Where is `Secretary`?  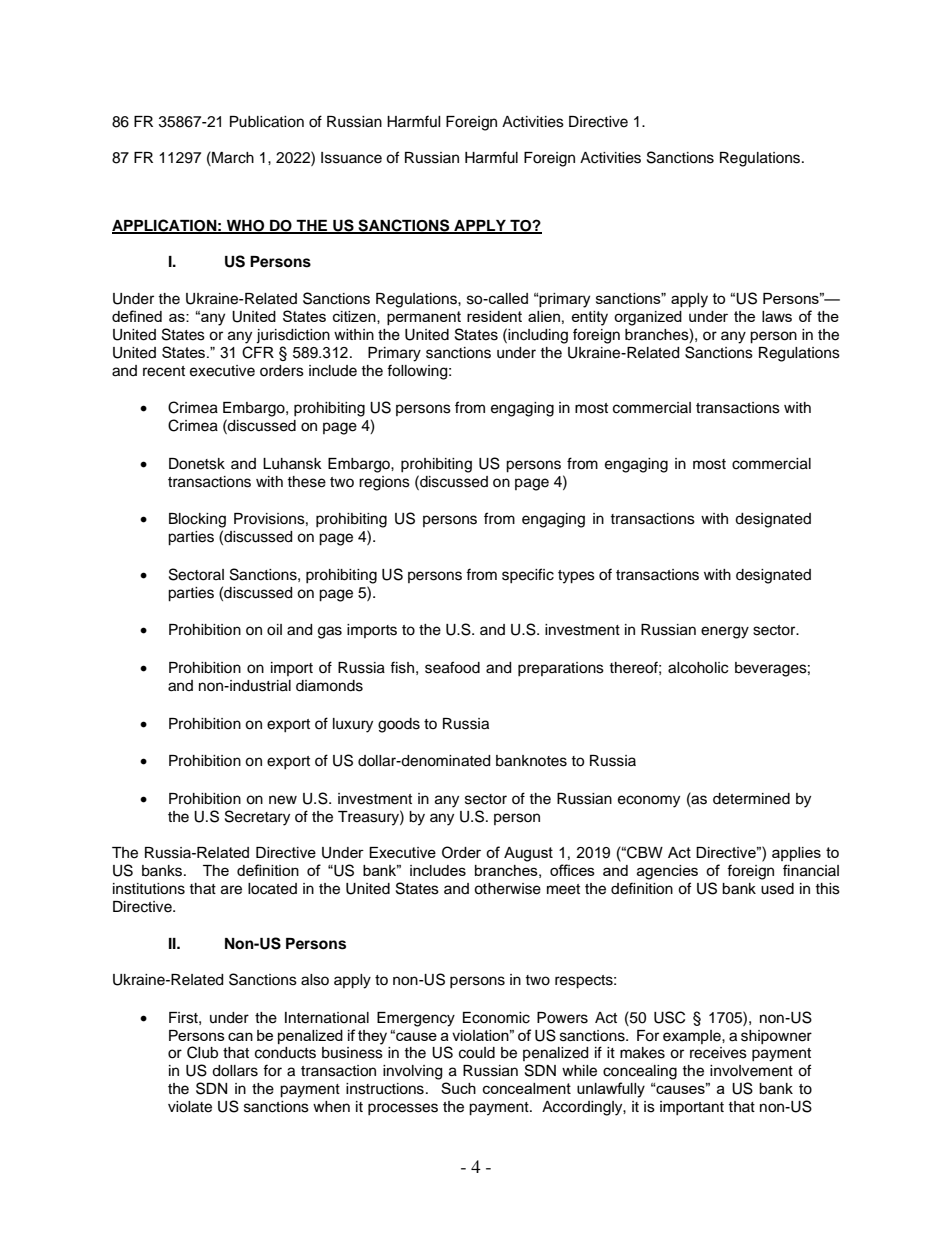 Secretary is located at coordinates (257, 818).
